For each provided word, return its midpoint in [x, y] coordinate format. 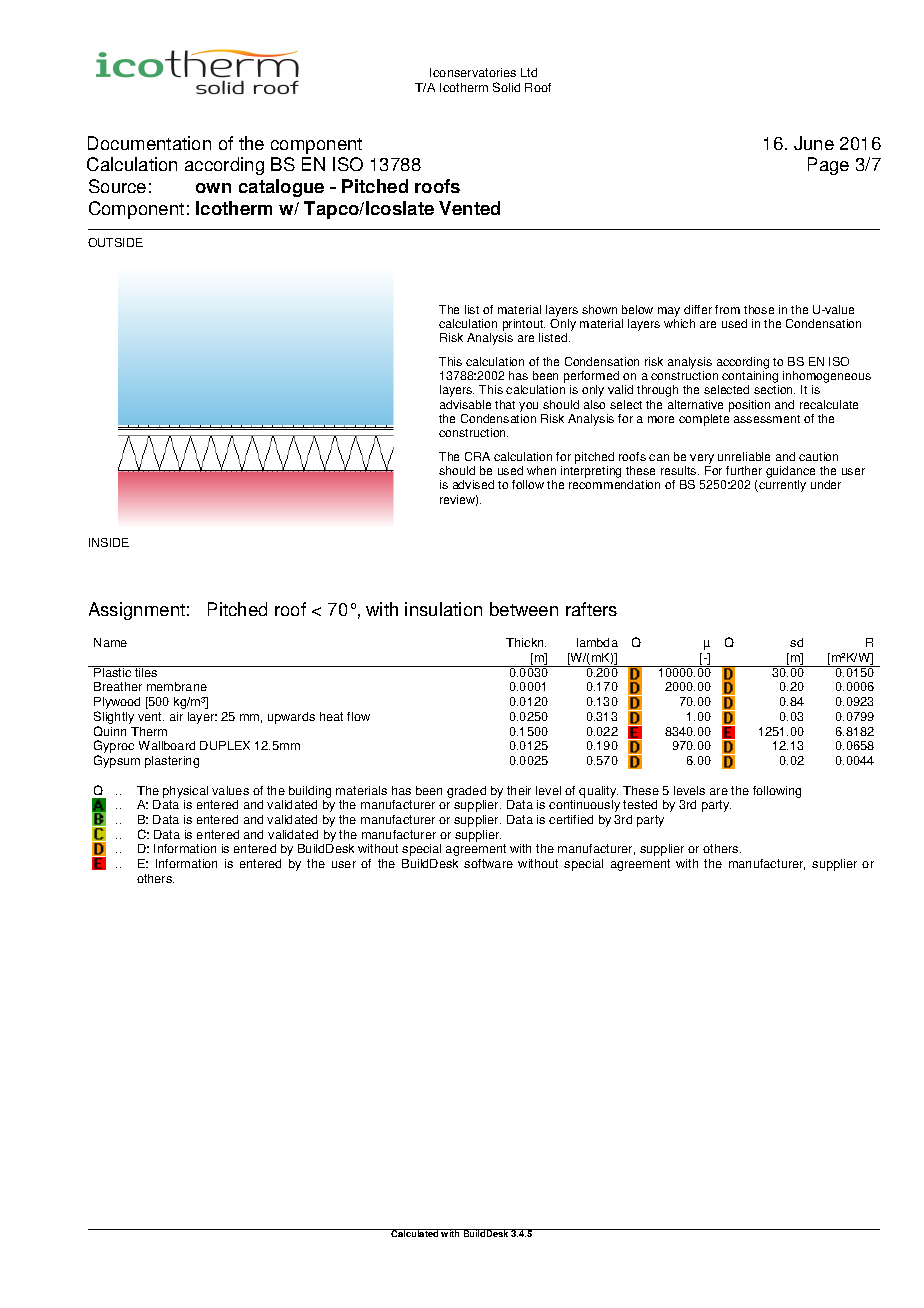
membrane [177, 686]
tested [640, 804]
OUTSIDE [115, 242]
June [814, 143]
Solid [506, 87]
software [488, 863]
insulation [443, 609]
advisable [465, 404]
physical [185, 792]
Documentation [149, 143]
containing [750, 378]
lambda [597, 642]
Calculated [415, 1233]
